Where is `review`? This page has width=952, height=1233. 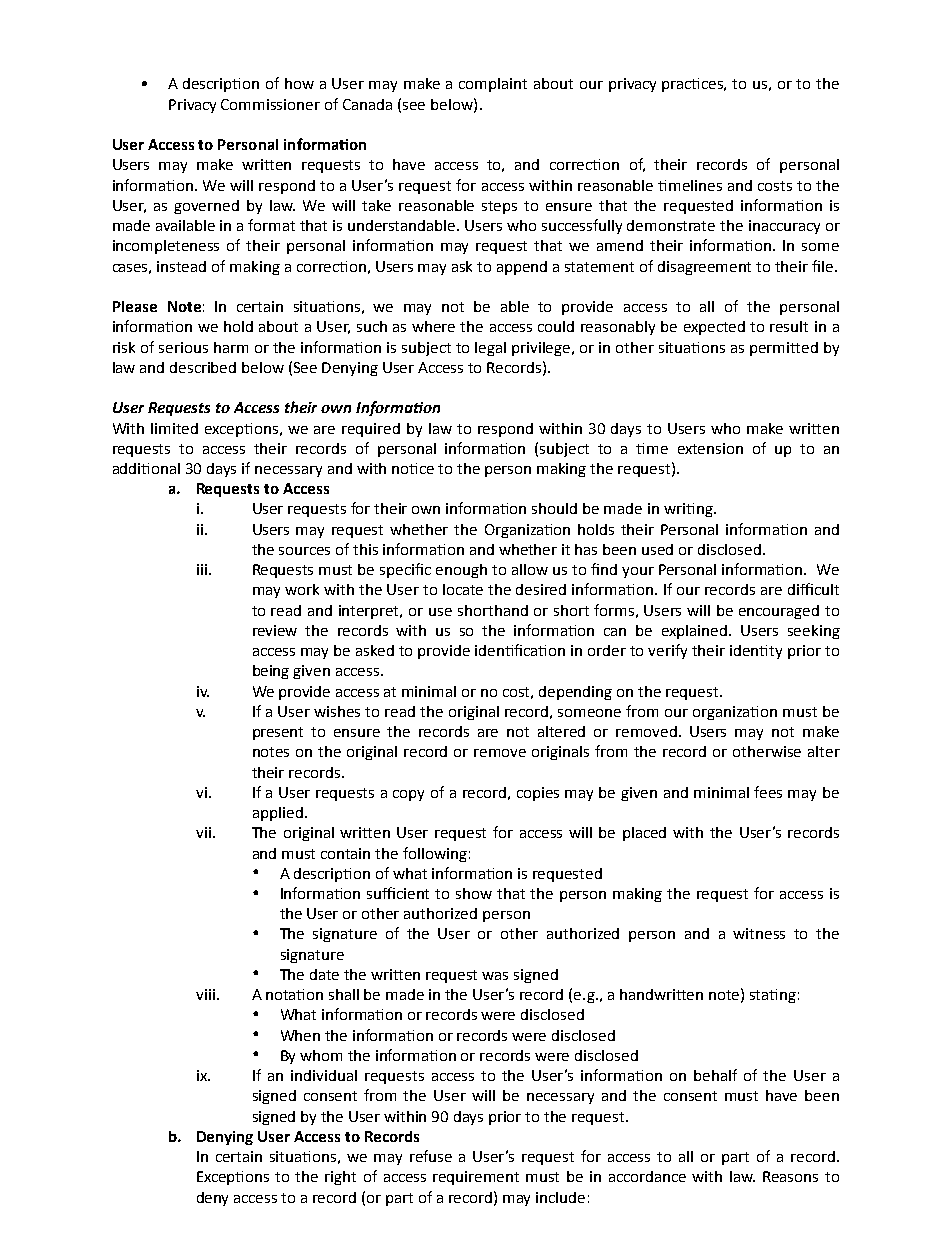 review is located at coordinates (275, 630).
